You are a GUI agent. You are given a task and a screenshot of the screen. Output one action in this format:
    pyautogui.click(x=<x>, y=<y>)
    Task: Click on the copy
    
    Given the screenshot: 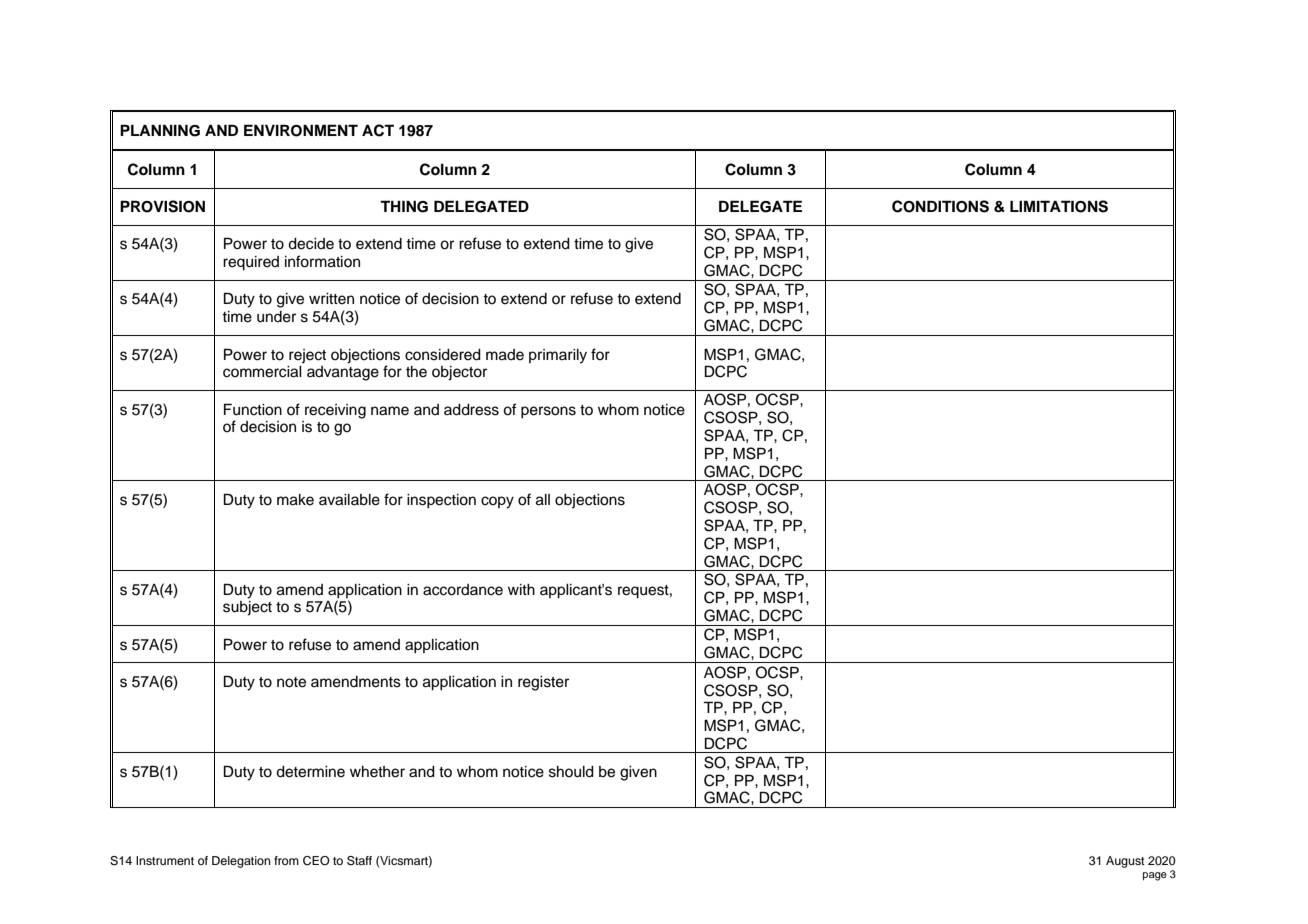 What is the action you would take?
    pyautogui.click(x=497, y=502)
